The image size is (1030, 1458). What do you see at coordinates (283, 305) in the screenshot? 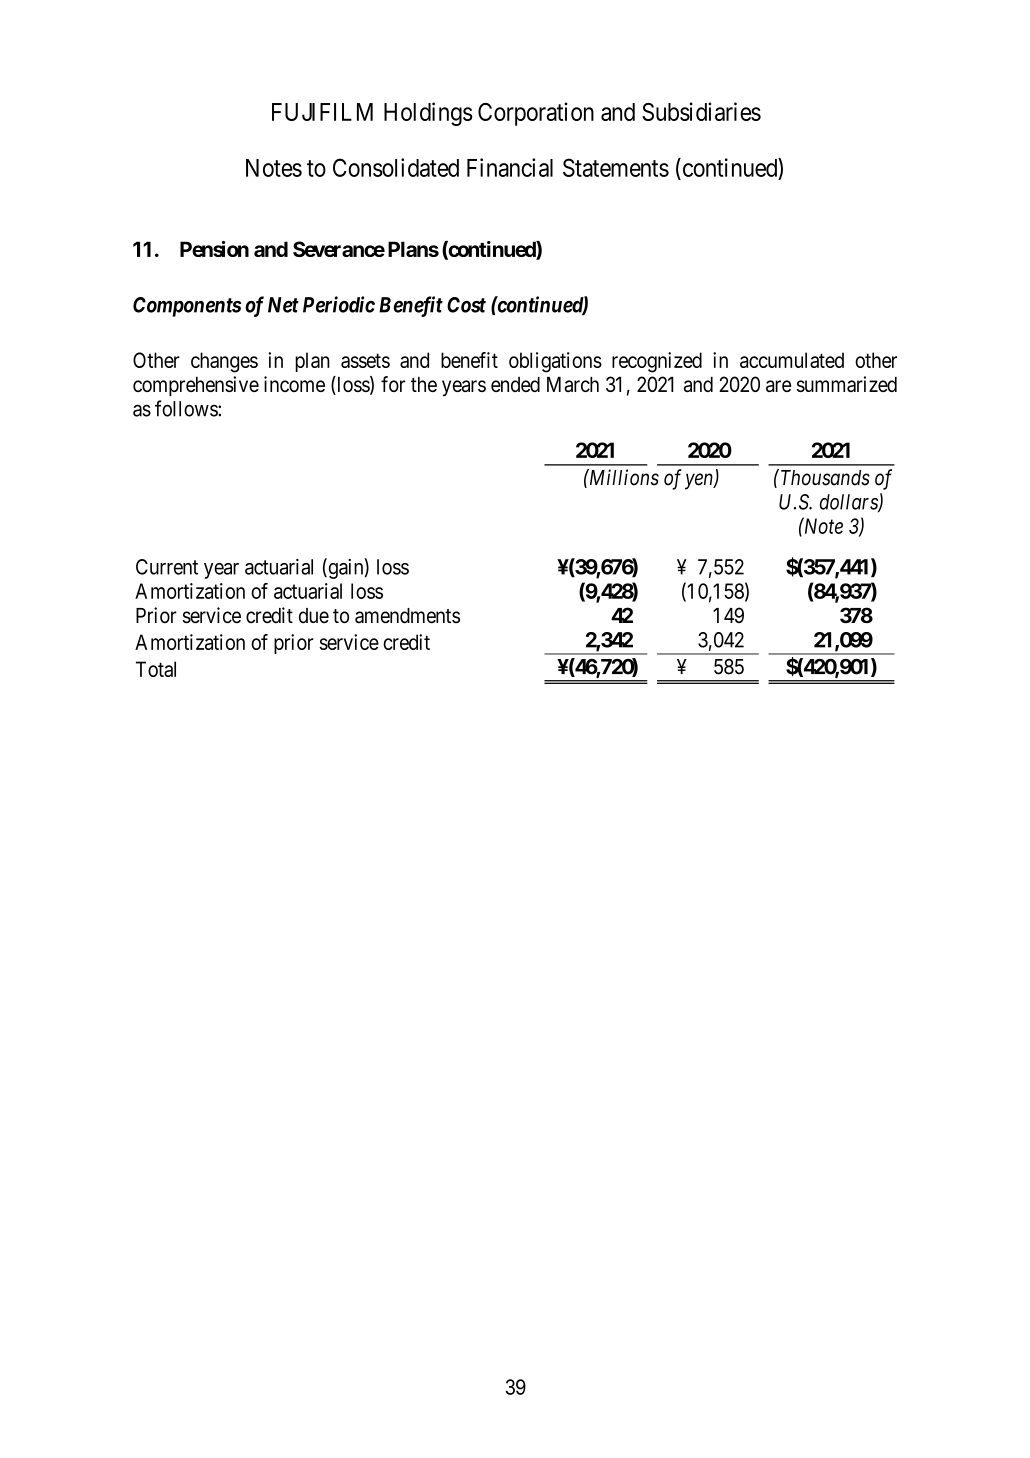
I see `Net` at bounding box center [283, 305].
